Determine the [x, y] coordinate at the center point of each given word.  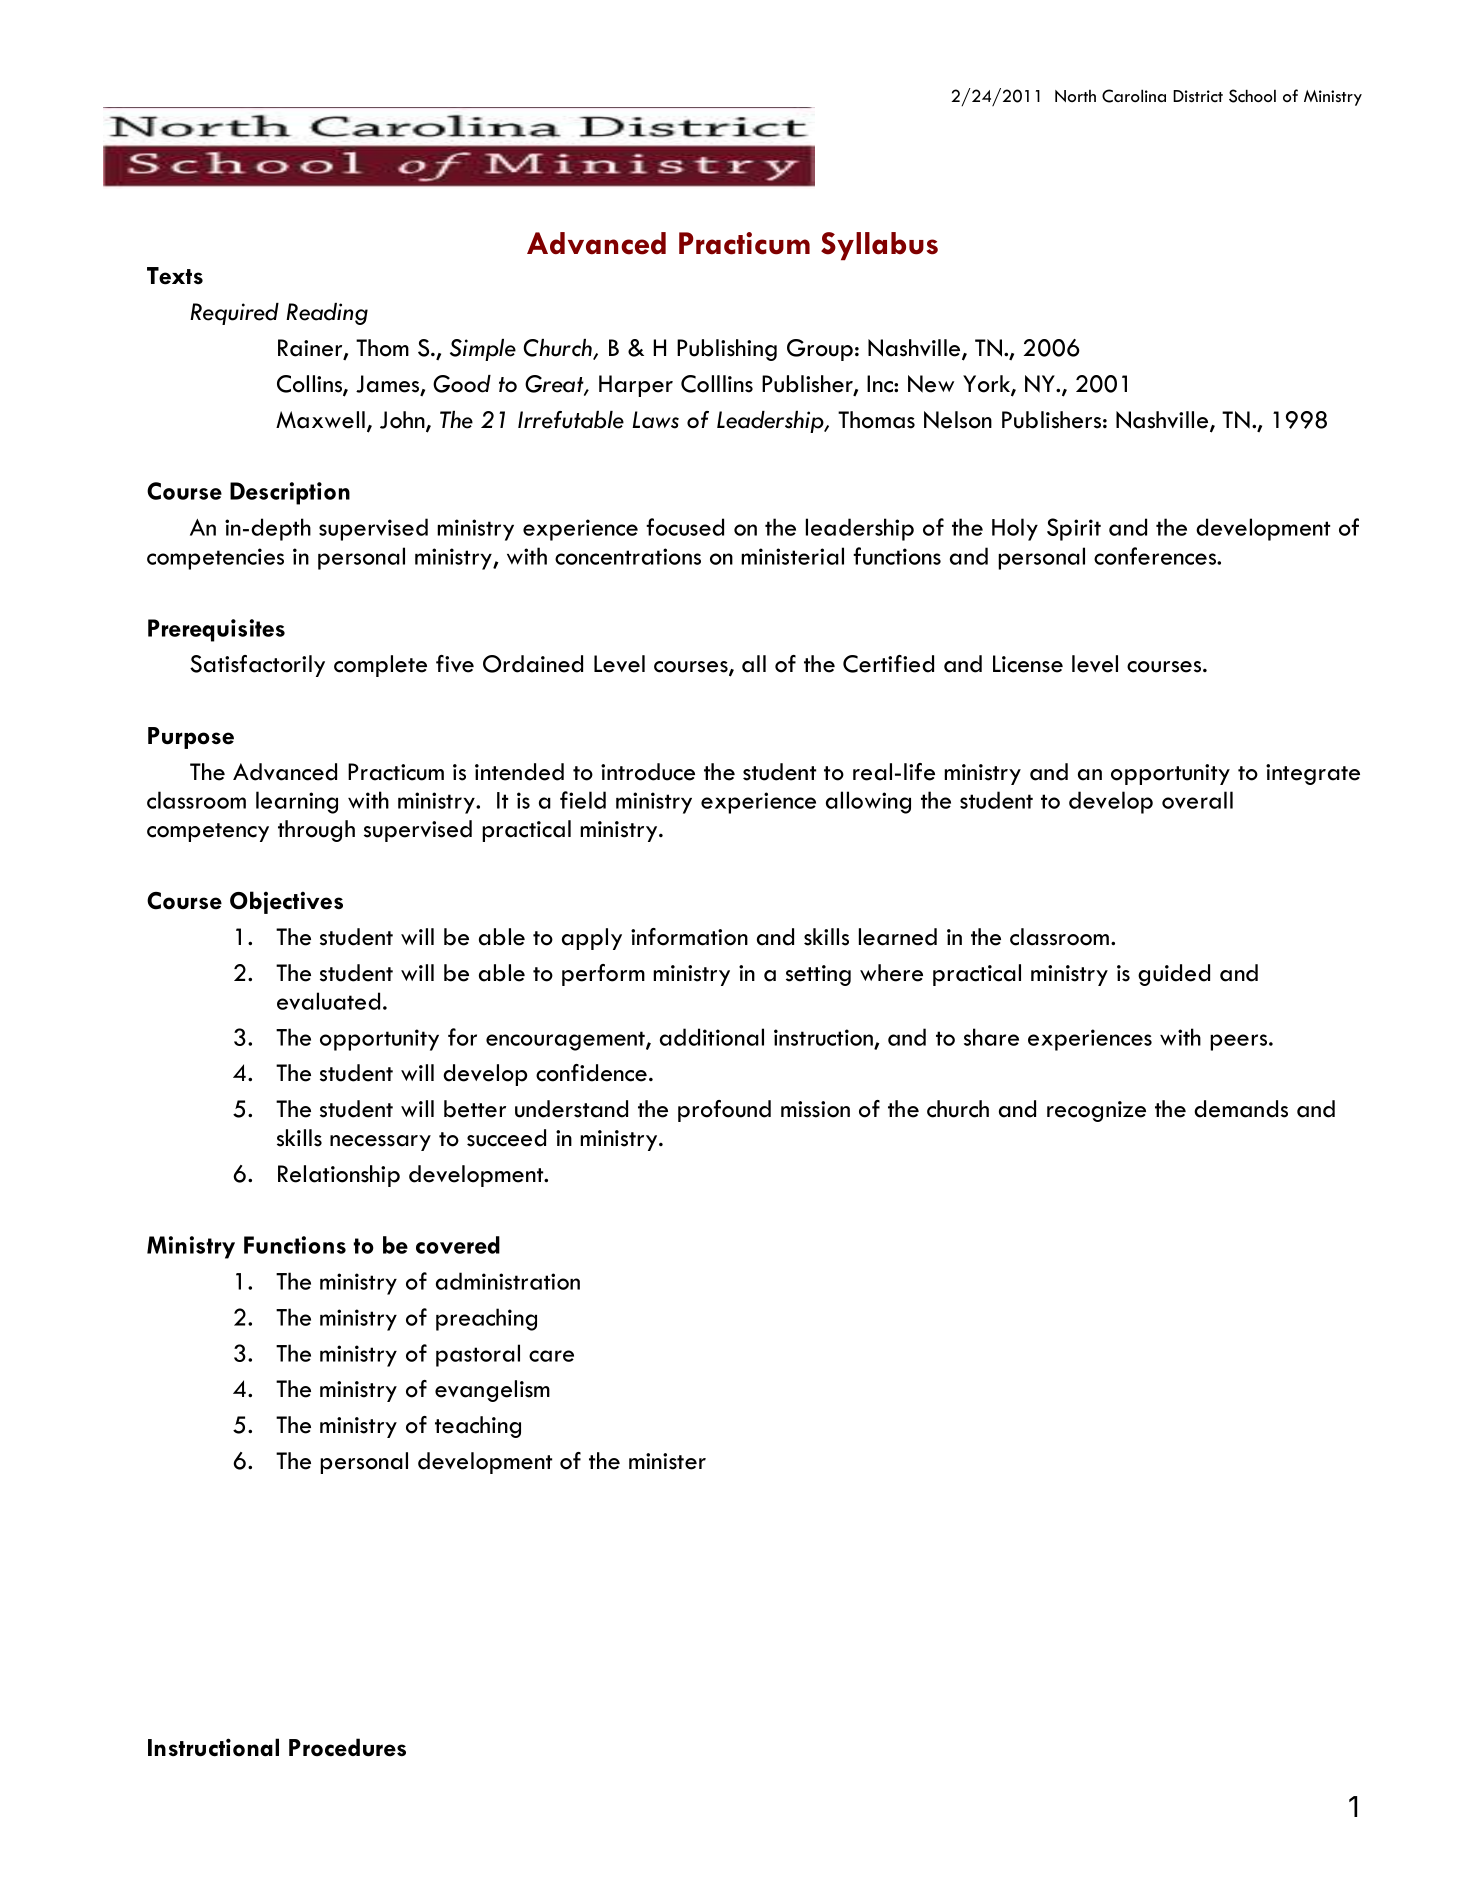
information [689, 937]
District [1198, 96]
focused [685, 527]
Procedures [347, 1747]
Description [290, 493]
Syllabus [879, 246]
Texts [175, 276]
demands [1241, 1109]
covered [458, 1245]
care [551, 1356]
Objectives [286, 902]
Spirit [1074, 529]
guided [1174, 975]
